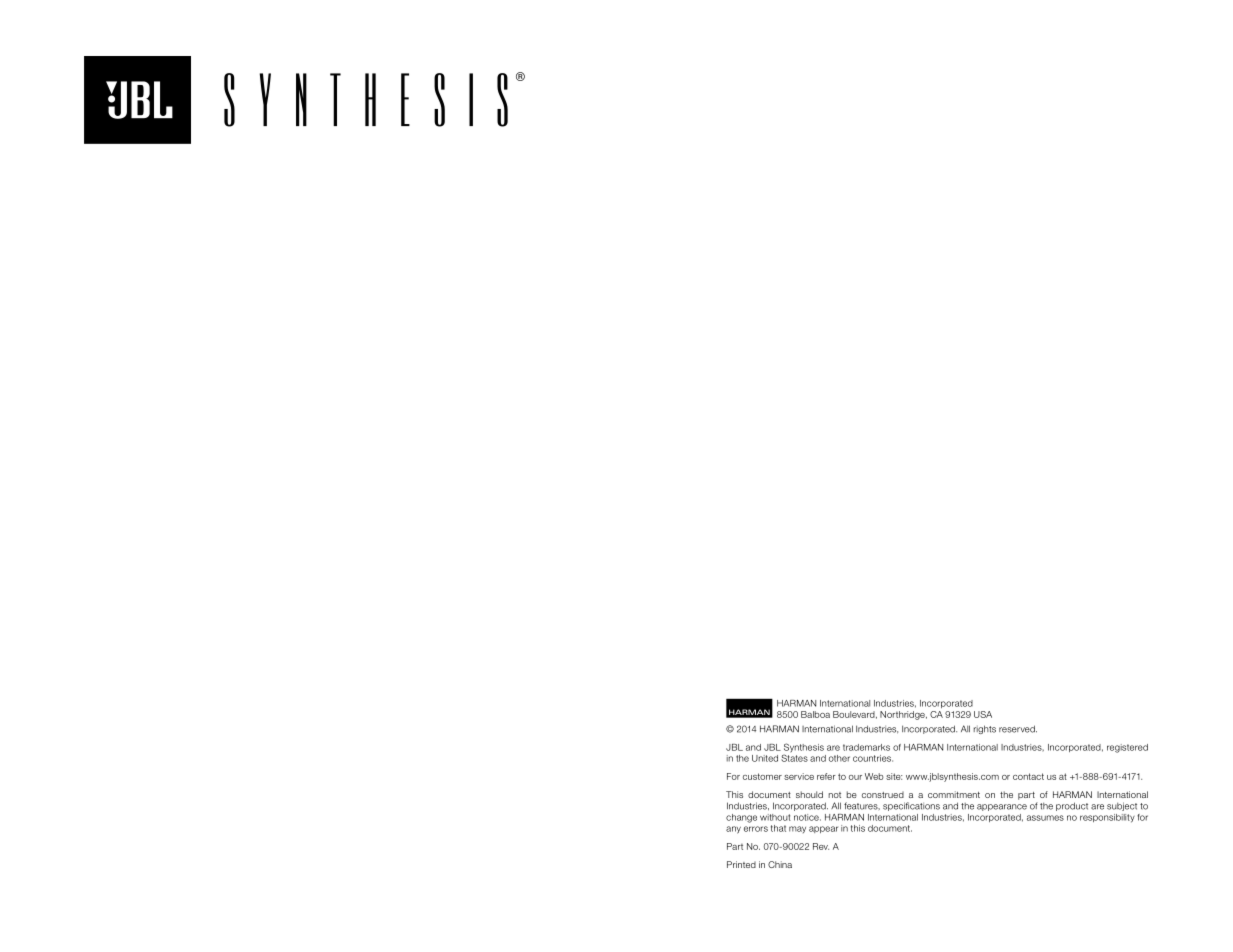 This screenshot has height=952, width=1233. What do you see at coordinates (821, 846) in the screenshot?
I see `Rev` at bounding box center [821, 846].
